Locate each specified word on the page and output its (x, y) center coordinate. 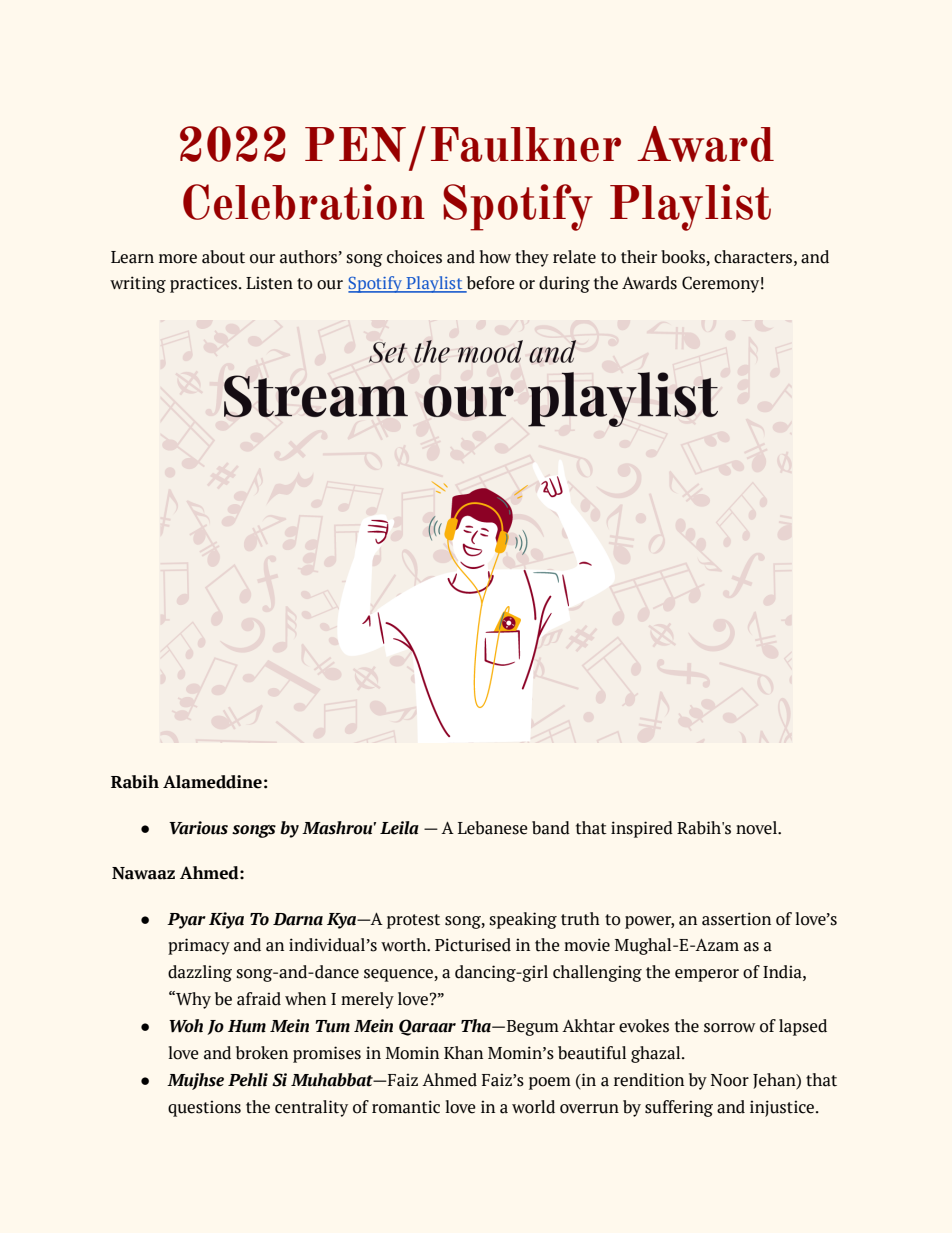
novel (757, 828)
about (223, 257)
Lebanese (493, 828)
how (495, 257)
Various (198, 828)
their (639, 257)
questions (204, 1108)
